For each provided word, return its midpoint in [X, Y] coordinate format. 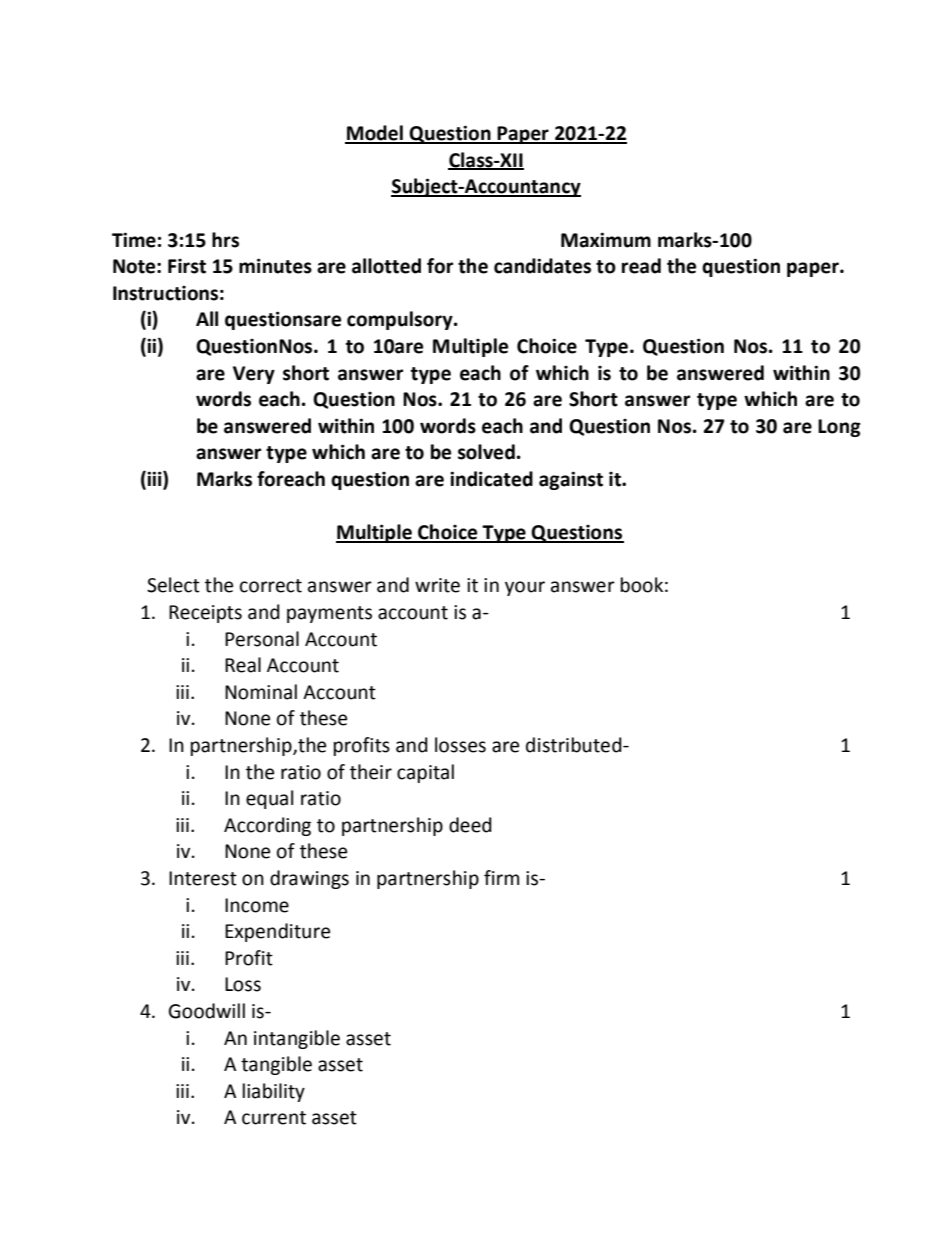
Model [375, 134]
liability [274, 1092]
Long [839, 428]
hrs [225, 240]
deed [470, 825]
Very [254, 375]
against [571, 480]
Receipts [205, 614]
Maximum [606, 240]
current [274, 1118]
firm [501, 877]
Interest [203, 878]
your [525, 588]
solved [486, 452]
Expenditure [277, 932]
